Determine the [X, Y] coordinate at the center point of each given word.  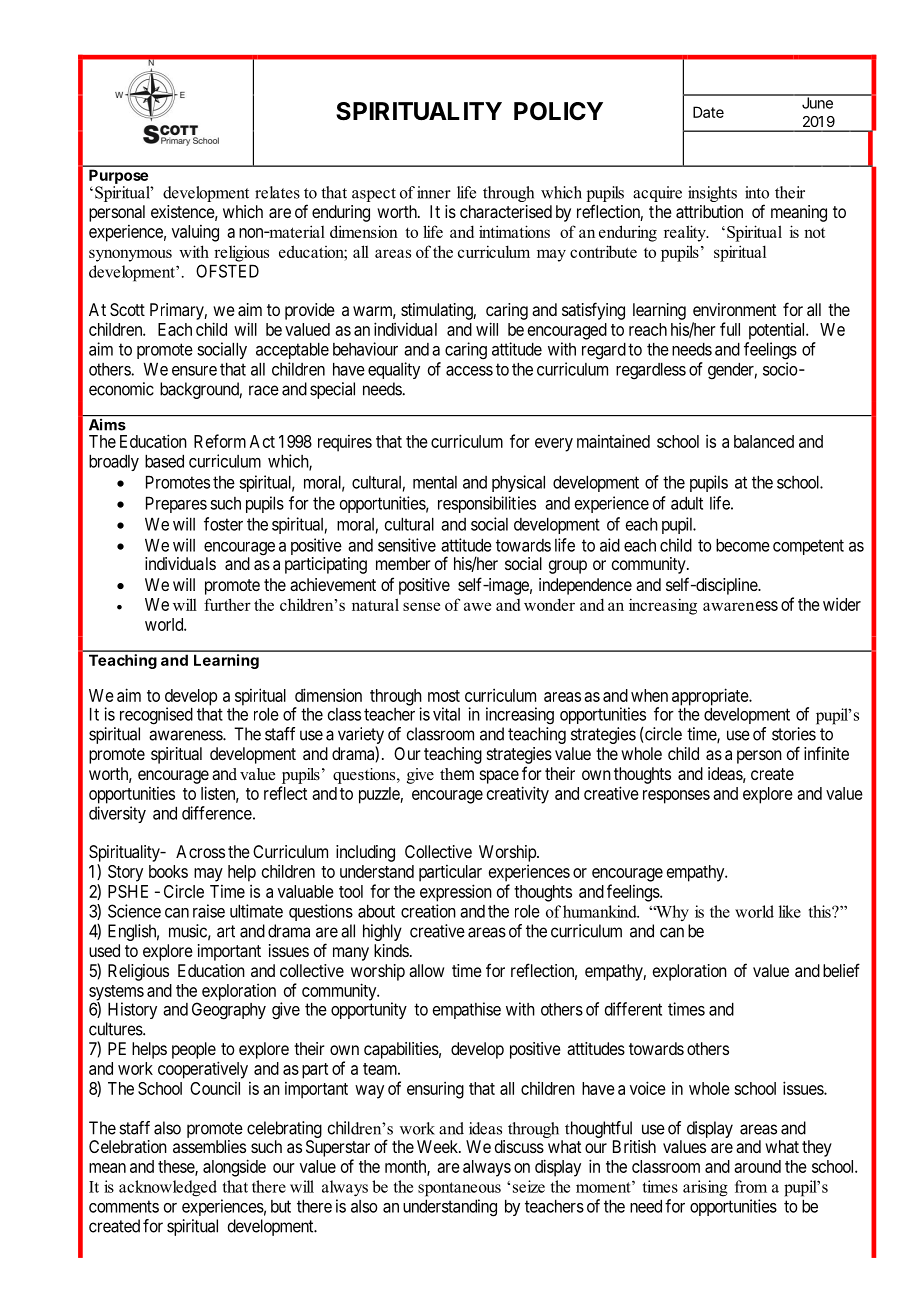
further [227, 604]
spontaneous [459, 1189]
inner [434, 192]
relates [277, 192]
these [177, 1167]
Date [708, 112]
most [444, 696]
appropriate [711, 698]
